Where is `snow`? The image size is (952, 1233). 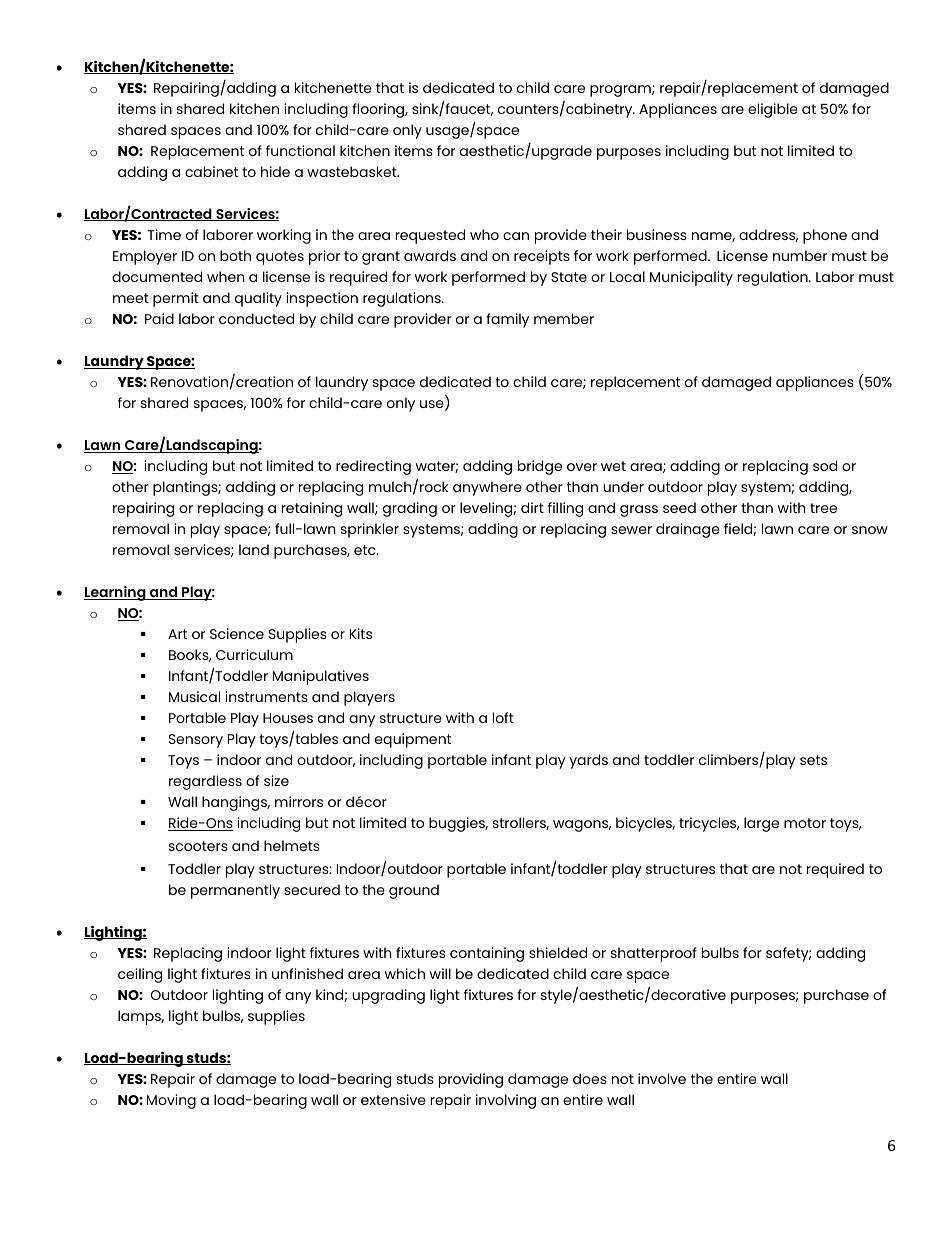 snow is located at coordinates (870, 530).
